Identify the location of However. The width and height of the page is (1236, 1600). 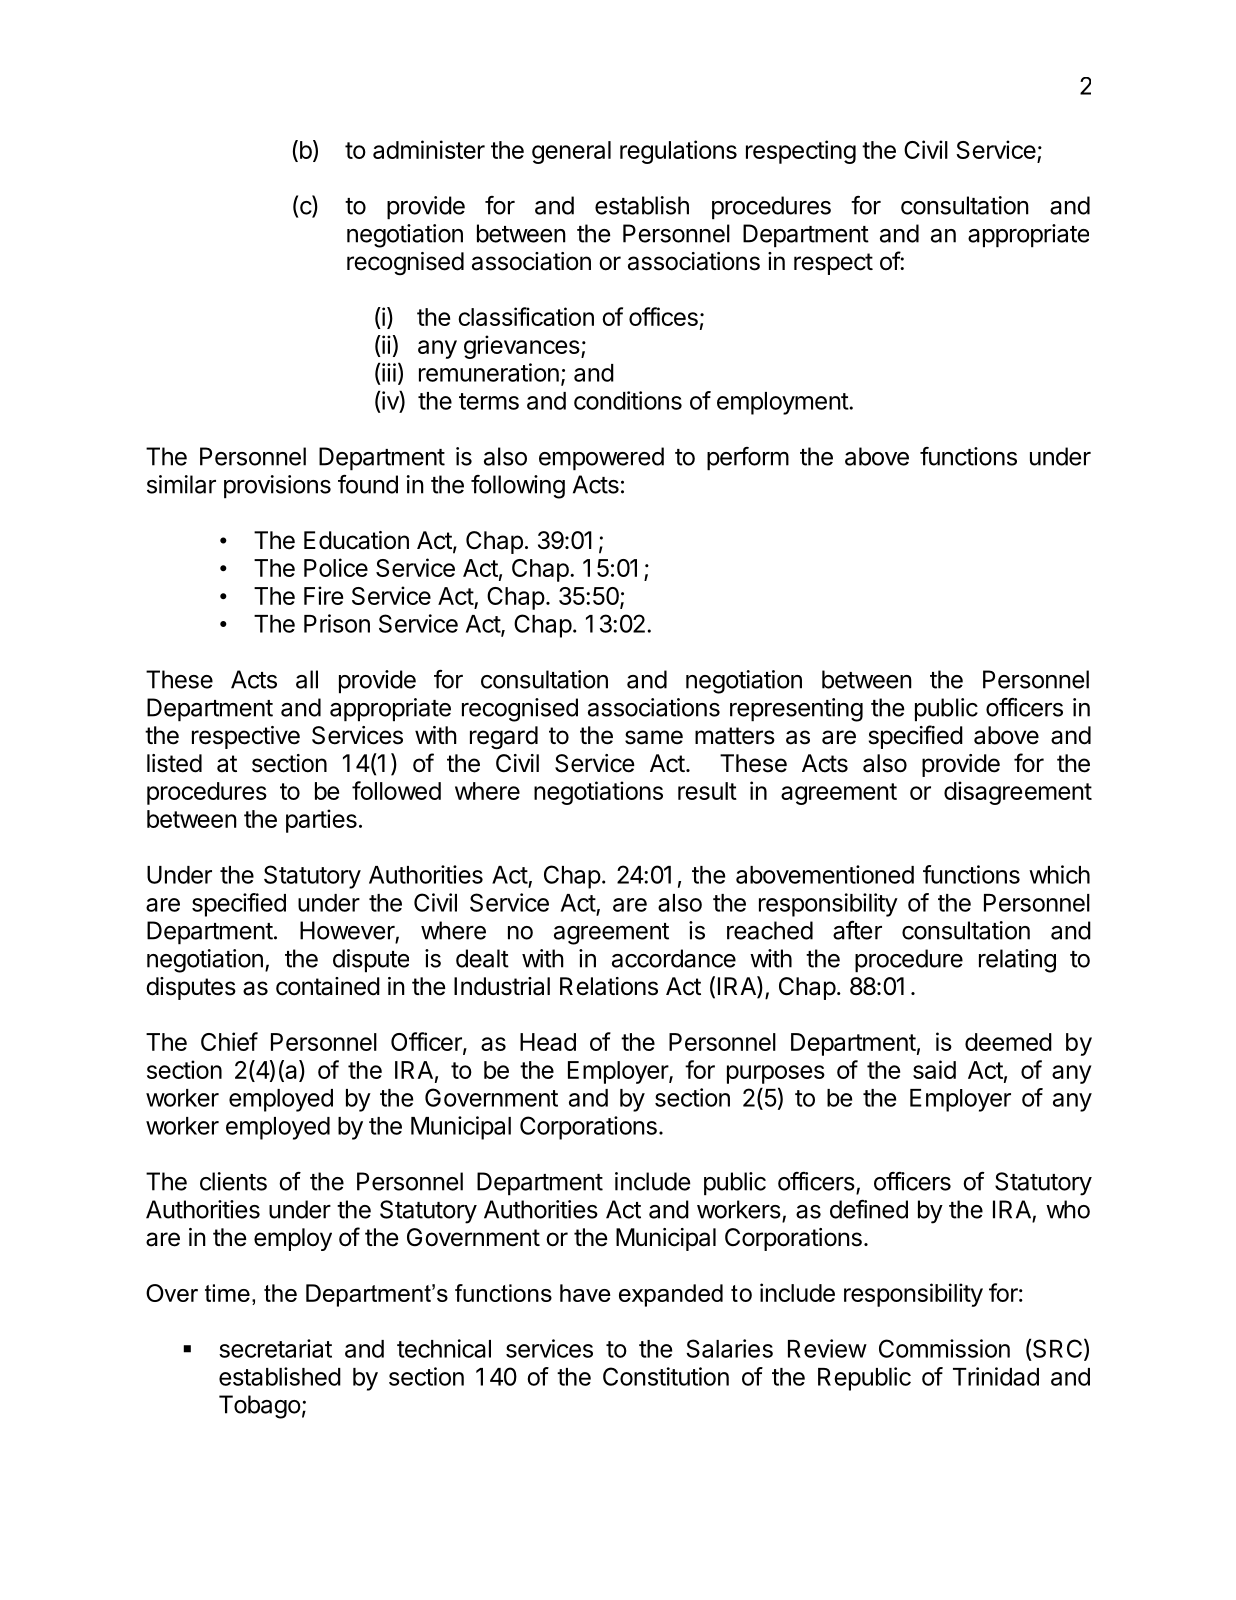
(347, 930).
